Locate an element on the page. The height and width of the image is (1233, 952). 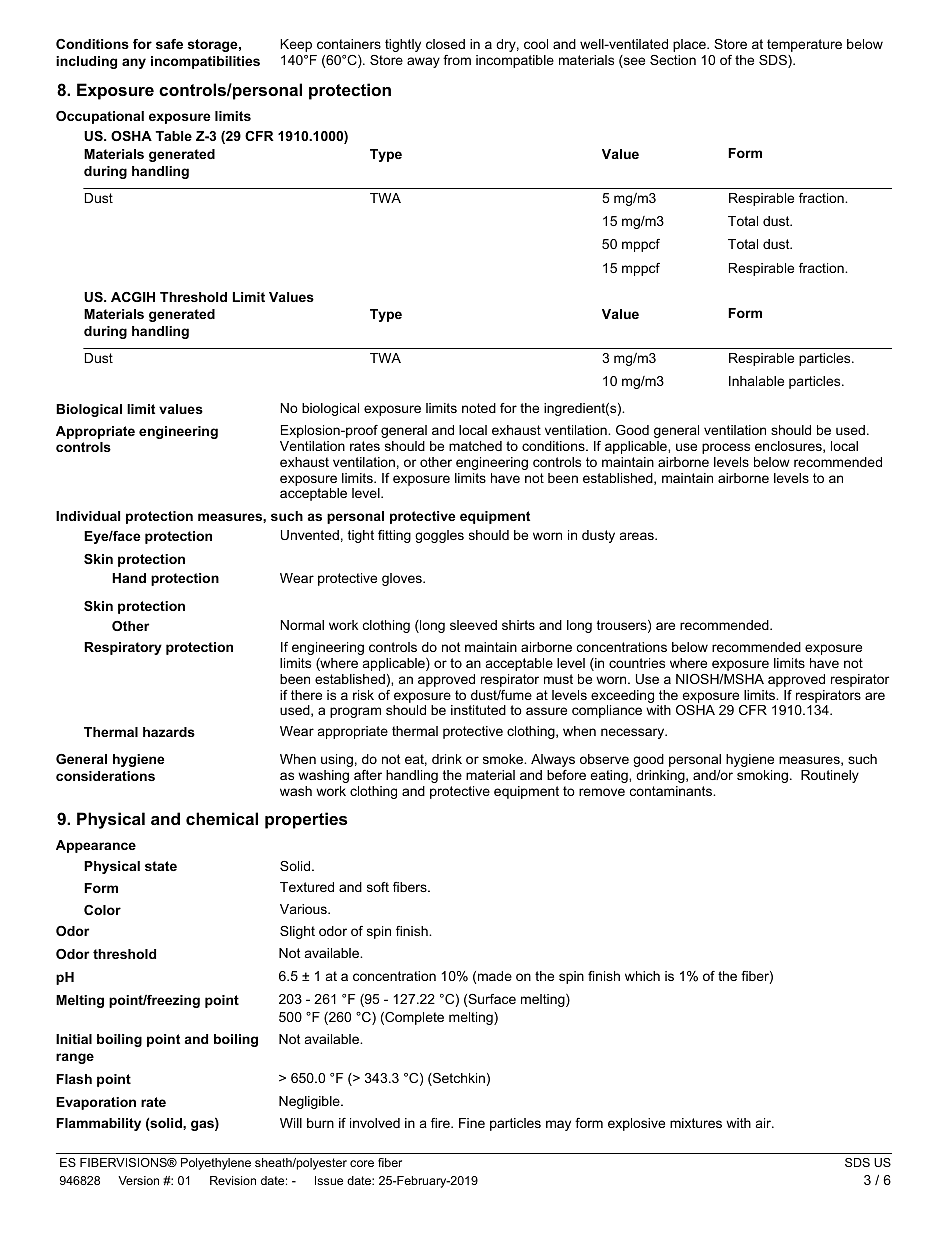
fire is located at coordinates (441, 1123).
